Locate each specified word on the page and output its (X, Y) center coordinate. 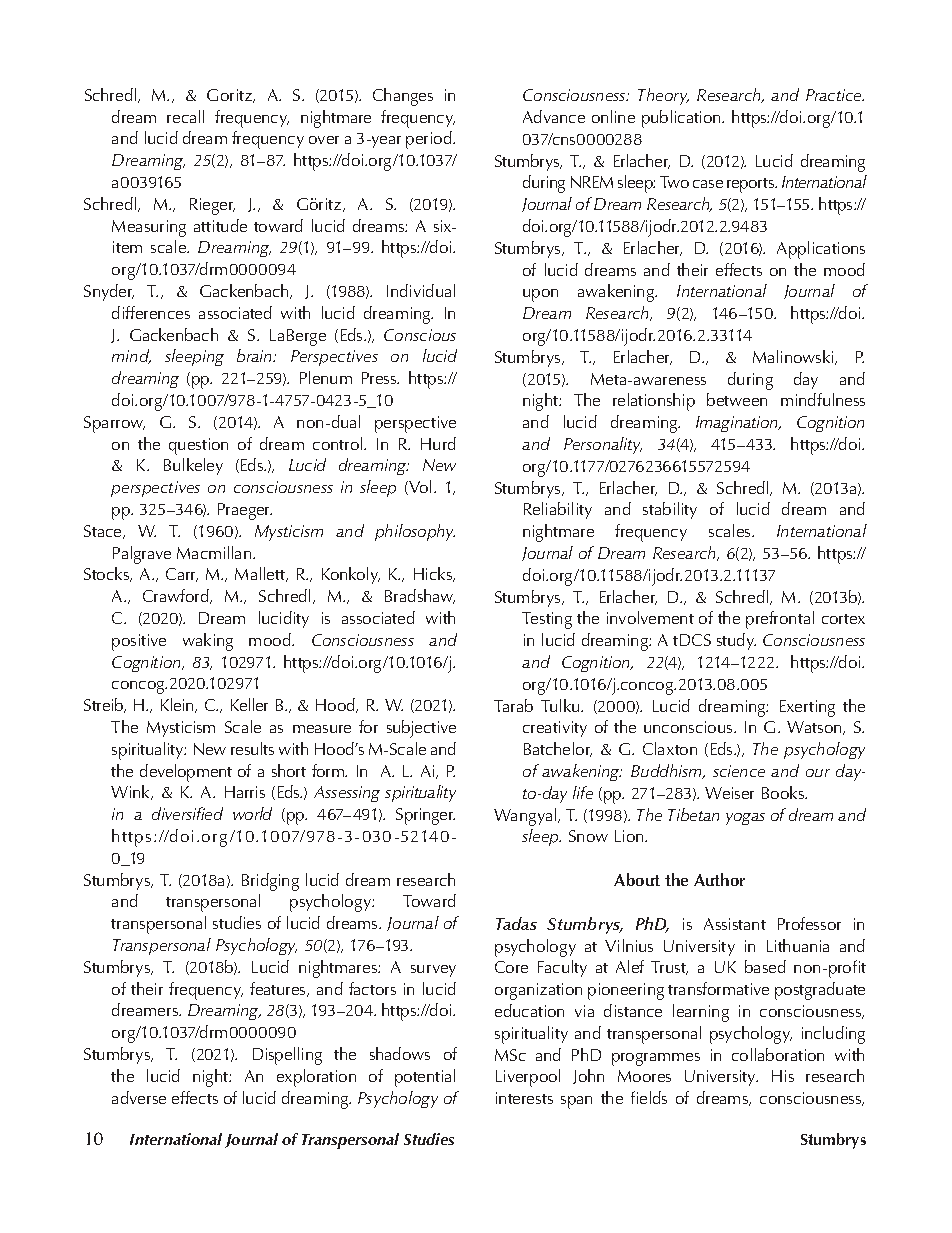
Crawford (177, 596)
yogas (745, 819)
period (430, 140)
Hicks (434, 574)
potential (425, 1078)
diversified (187, 813)
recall (185, 116)
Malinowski (794, 357)
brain (256, 355)
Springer (425, 816)
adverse (139, 1097)
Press (380, 378)
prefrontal (780, 620)
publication (682, 119)
